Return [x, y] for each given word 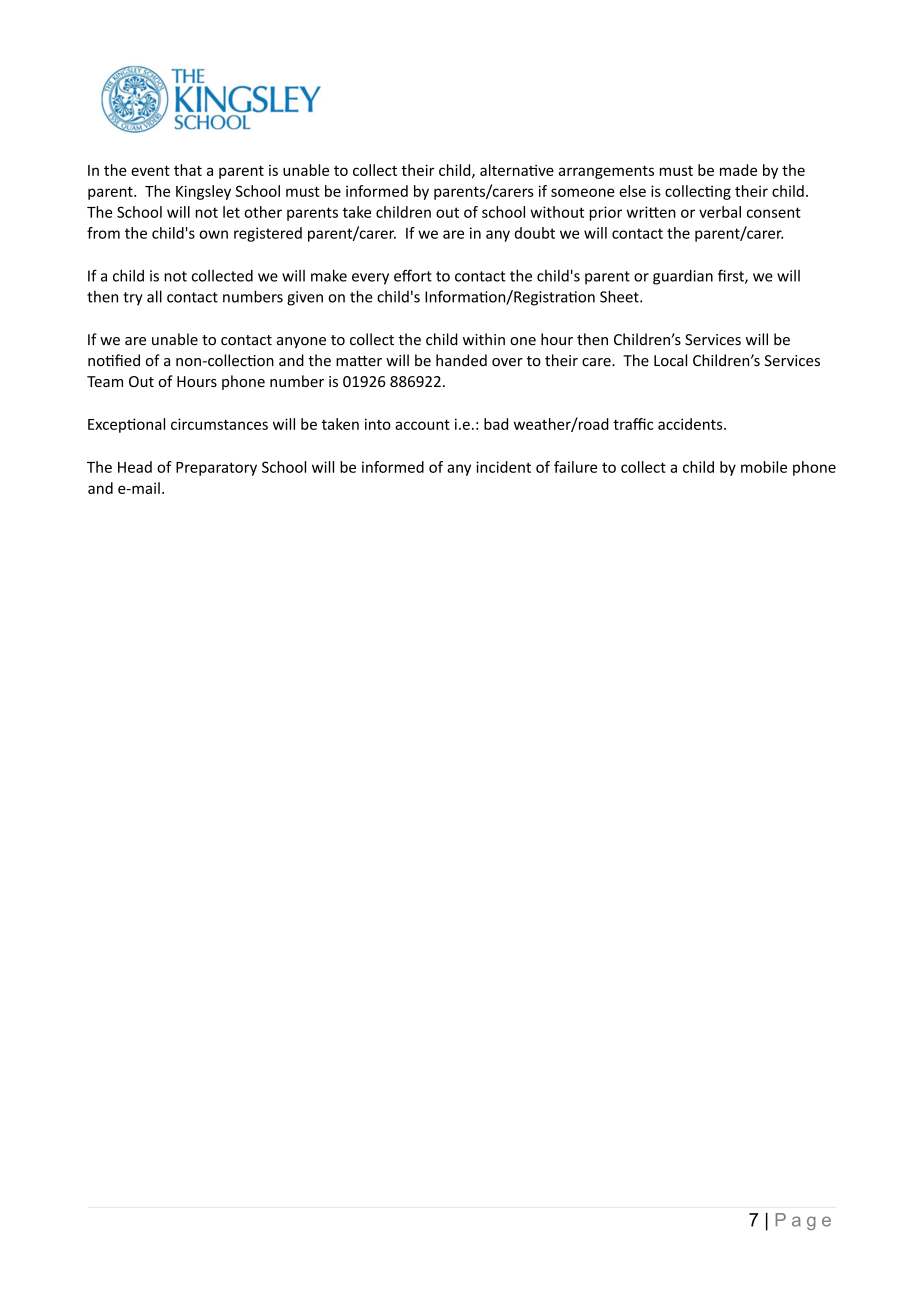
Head [135, 467]
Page [803, 1221]
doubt [535, 233]
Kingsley [203, 192]
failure [575, 467]
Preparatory [216, 469]
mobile [764, 467]
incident [503, 467]
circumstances [219, 424]
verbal [720, 212]
